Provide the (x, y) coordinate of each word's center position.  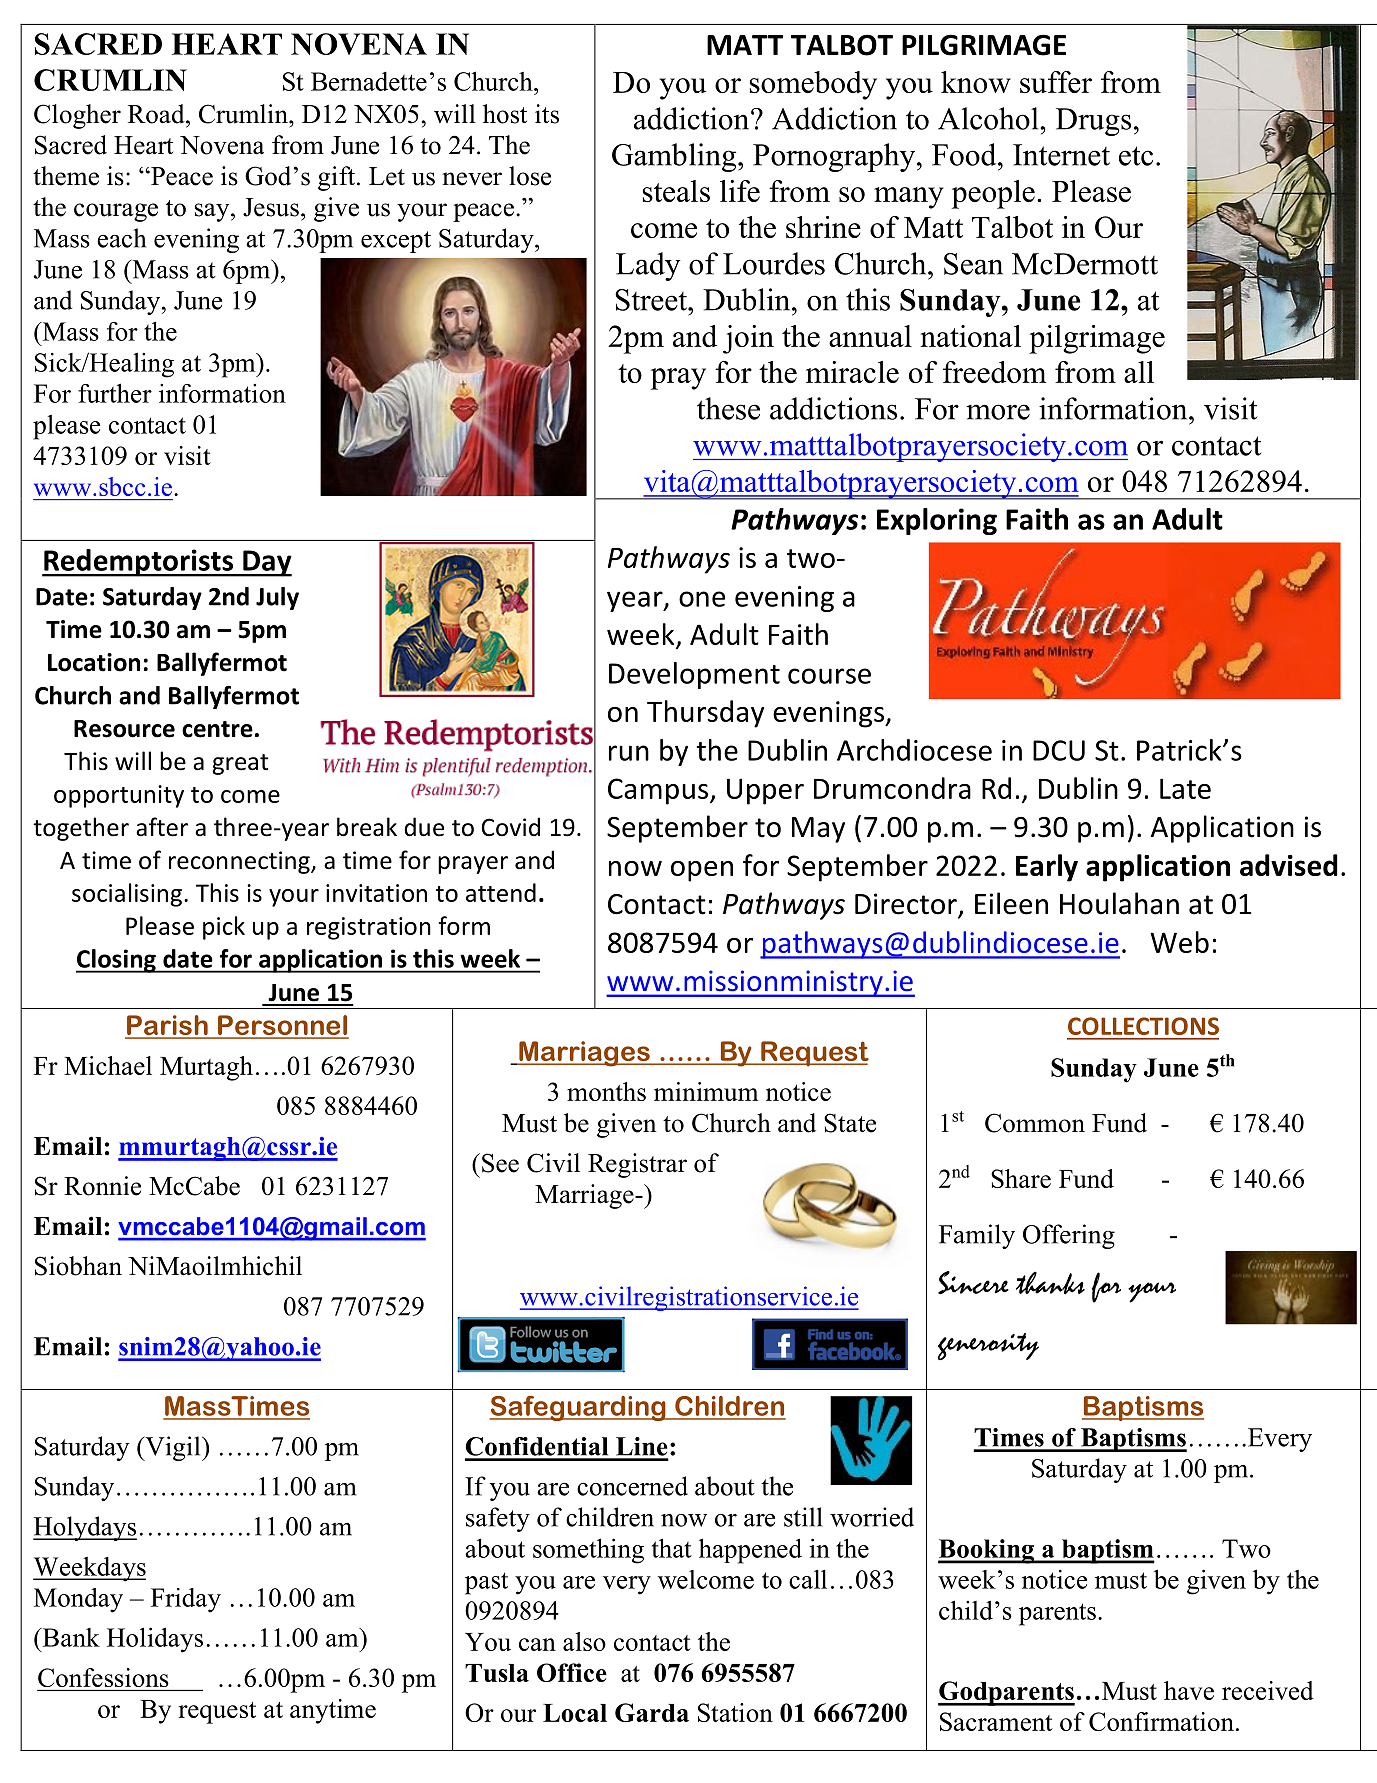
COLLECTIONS (1143, 1026)
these (728, 408)
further (115, 393)
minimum (706, 1091)
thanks (1050, 1283)
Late (1185, 788)
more (998, 412)
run (629, 753)
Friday (186, 1600)
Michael (108, 1065)
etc (1136, 156)
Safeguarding (578, 1408)
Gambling (675, 157)
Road (157, 114)
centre (217, 729)
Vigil (173, 1448)
